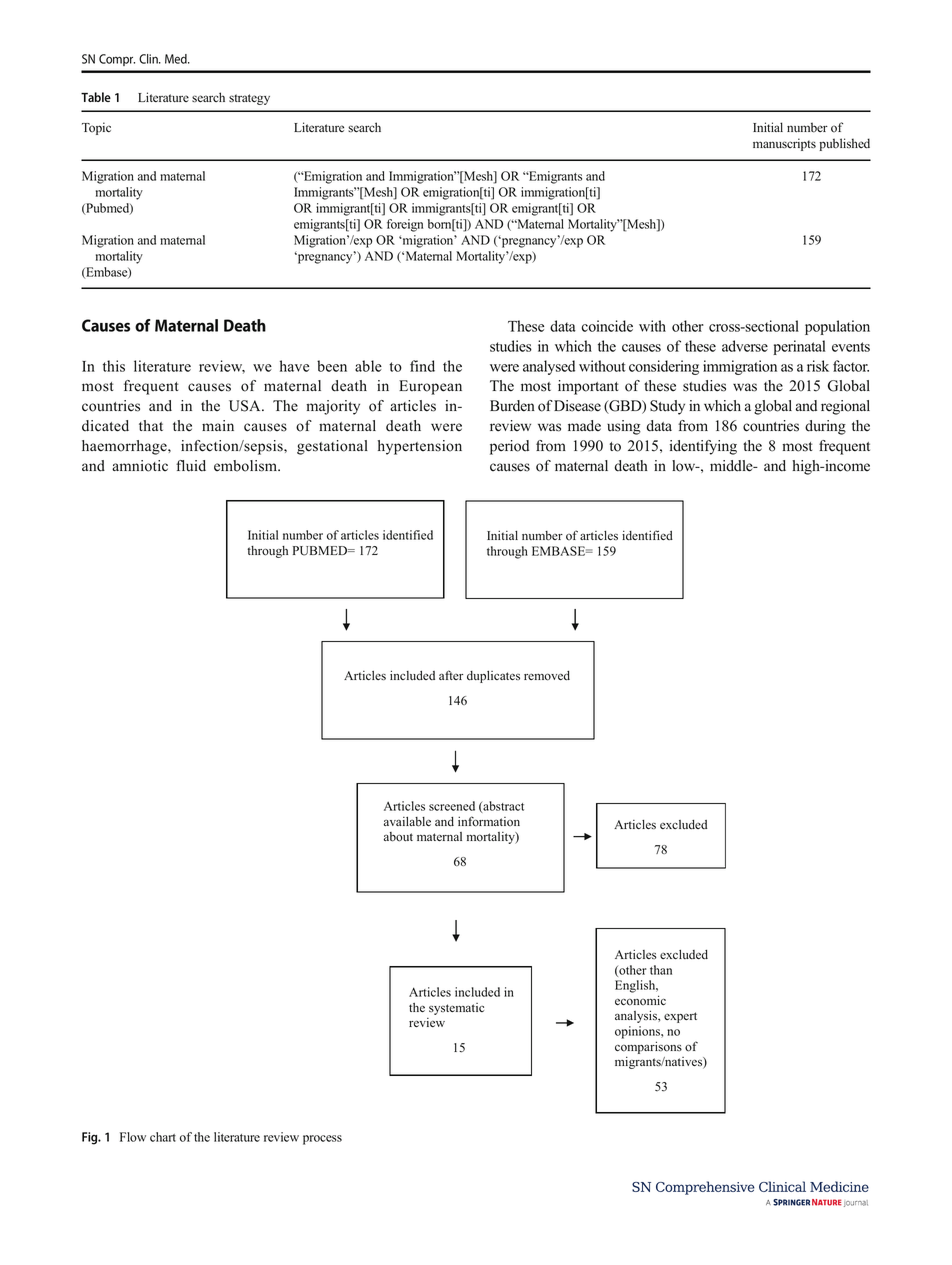 The image size is (952, 1265). What do you see at coordinates (163, 1137) in the image?
I see `chart` at bounding box center [163, 1137].
